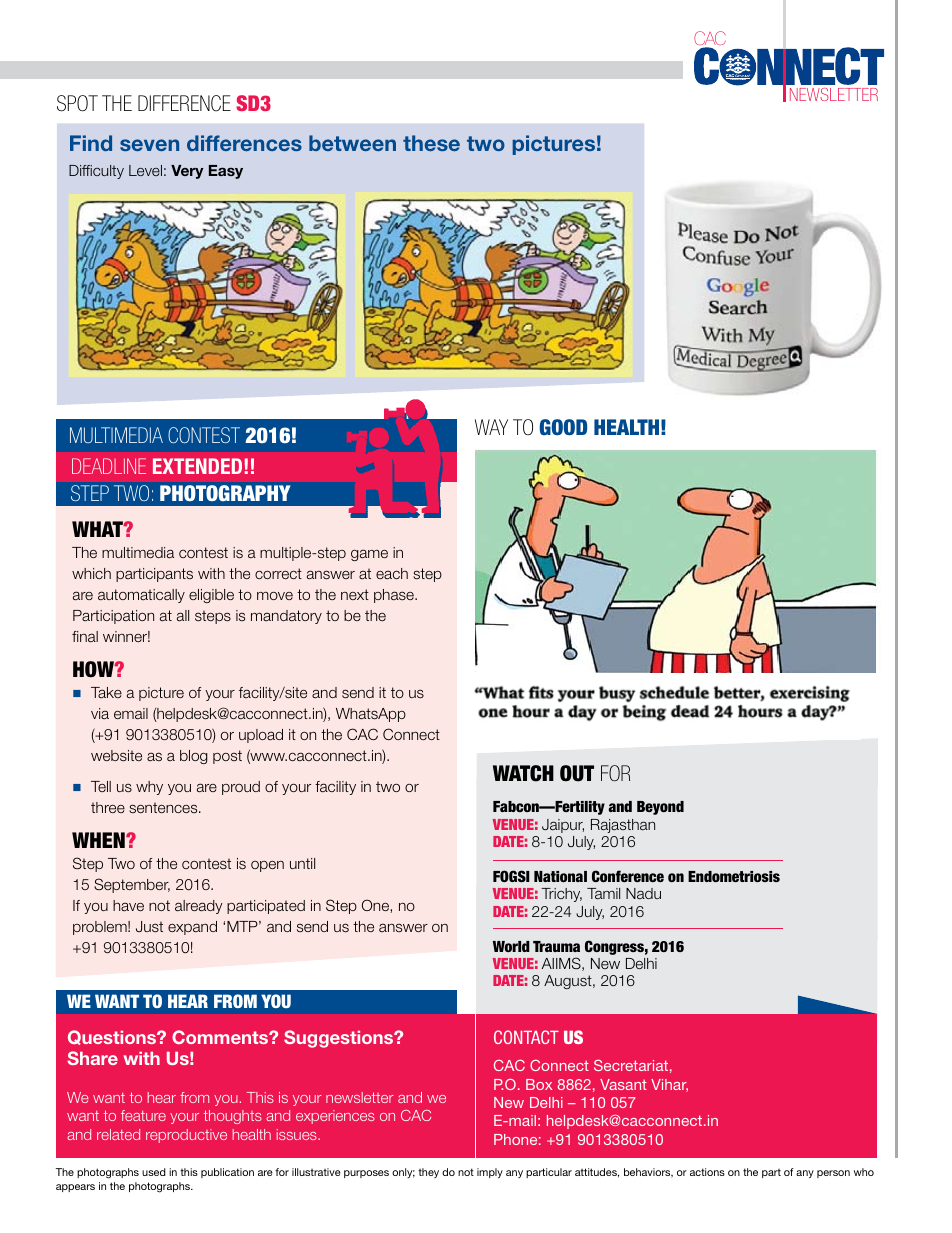 The image size is (952, 1233). I want to click on phase, so click(395, 596).
